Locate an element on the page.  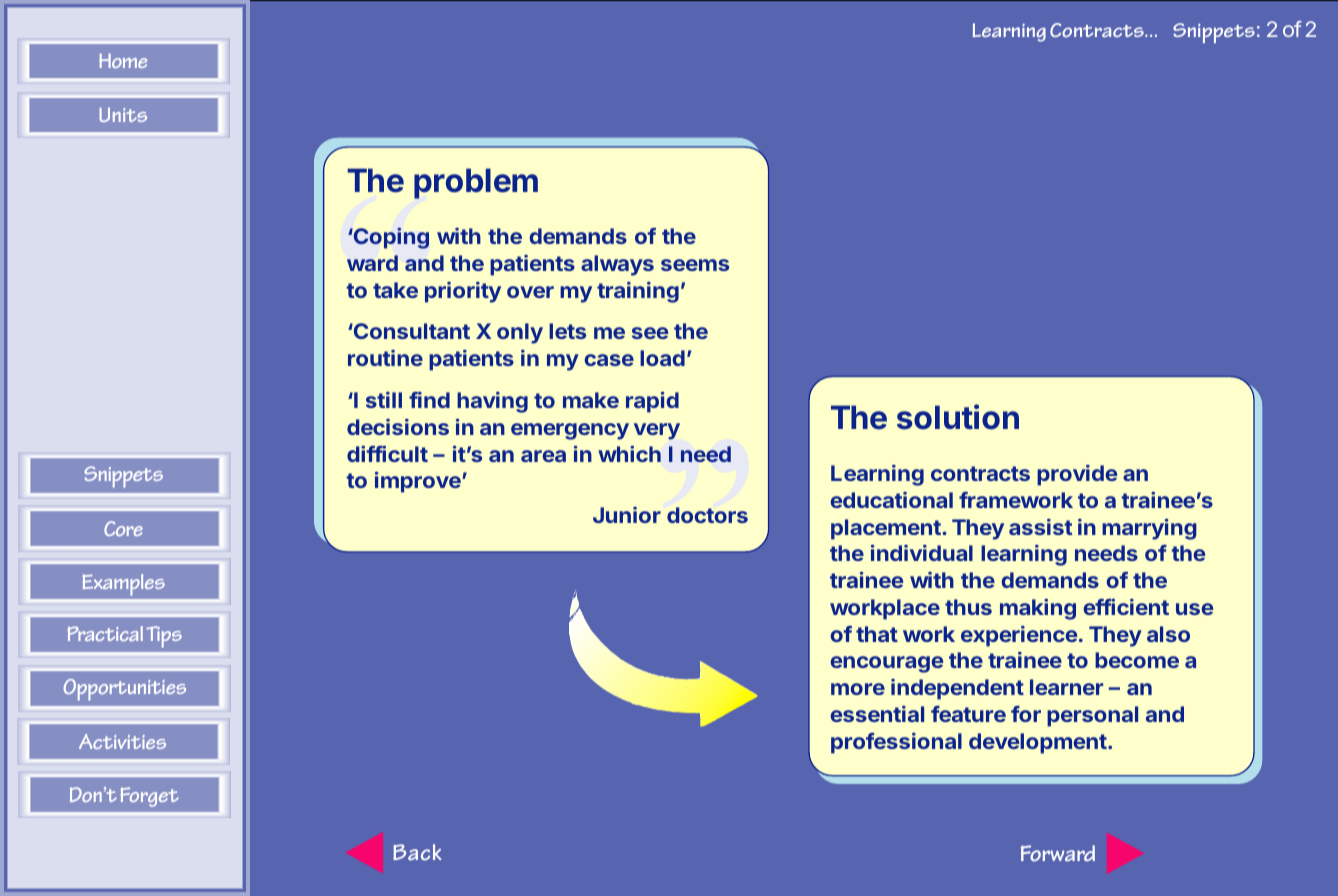
always is located at coordinates (617, 265).
